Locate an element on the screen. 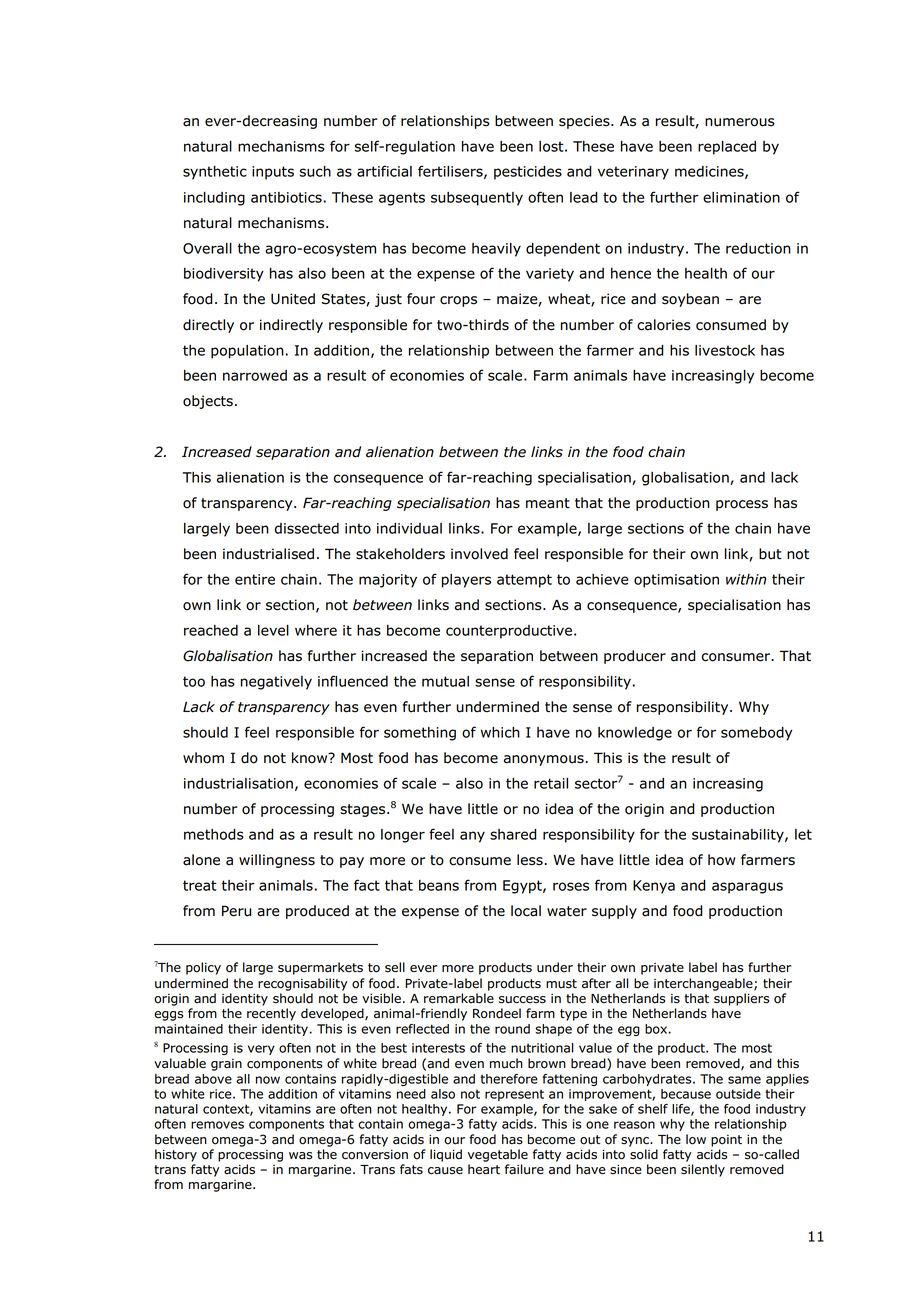  mutual is located at coordinates (445, 681).
